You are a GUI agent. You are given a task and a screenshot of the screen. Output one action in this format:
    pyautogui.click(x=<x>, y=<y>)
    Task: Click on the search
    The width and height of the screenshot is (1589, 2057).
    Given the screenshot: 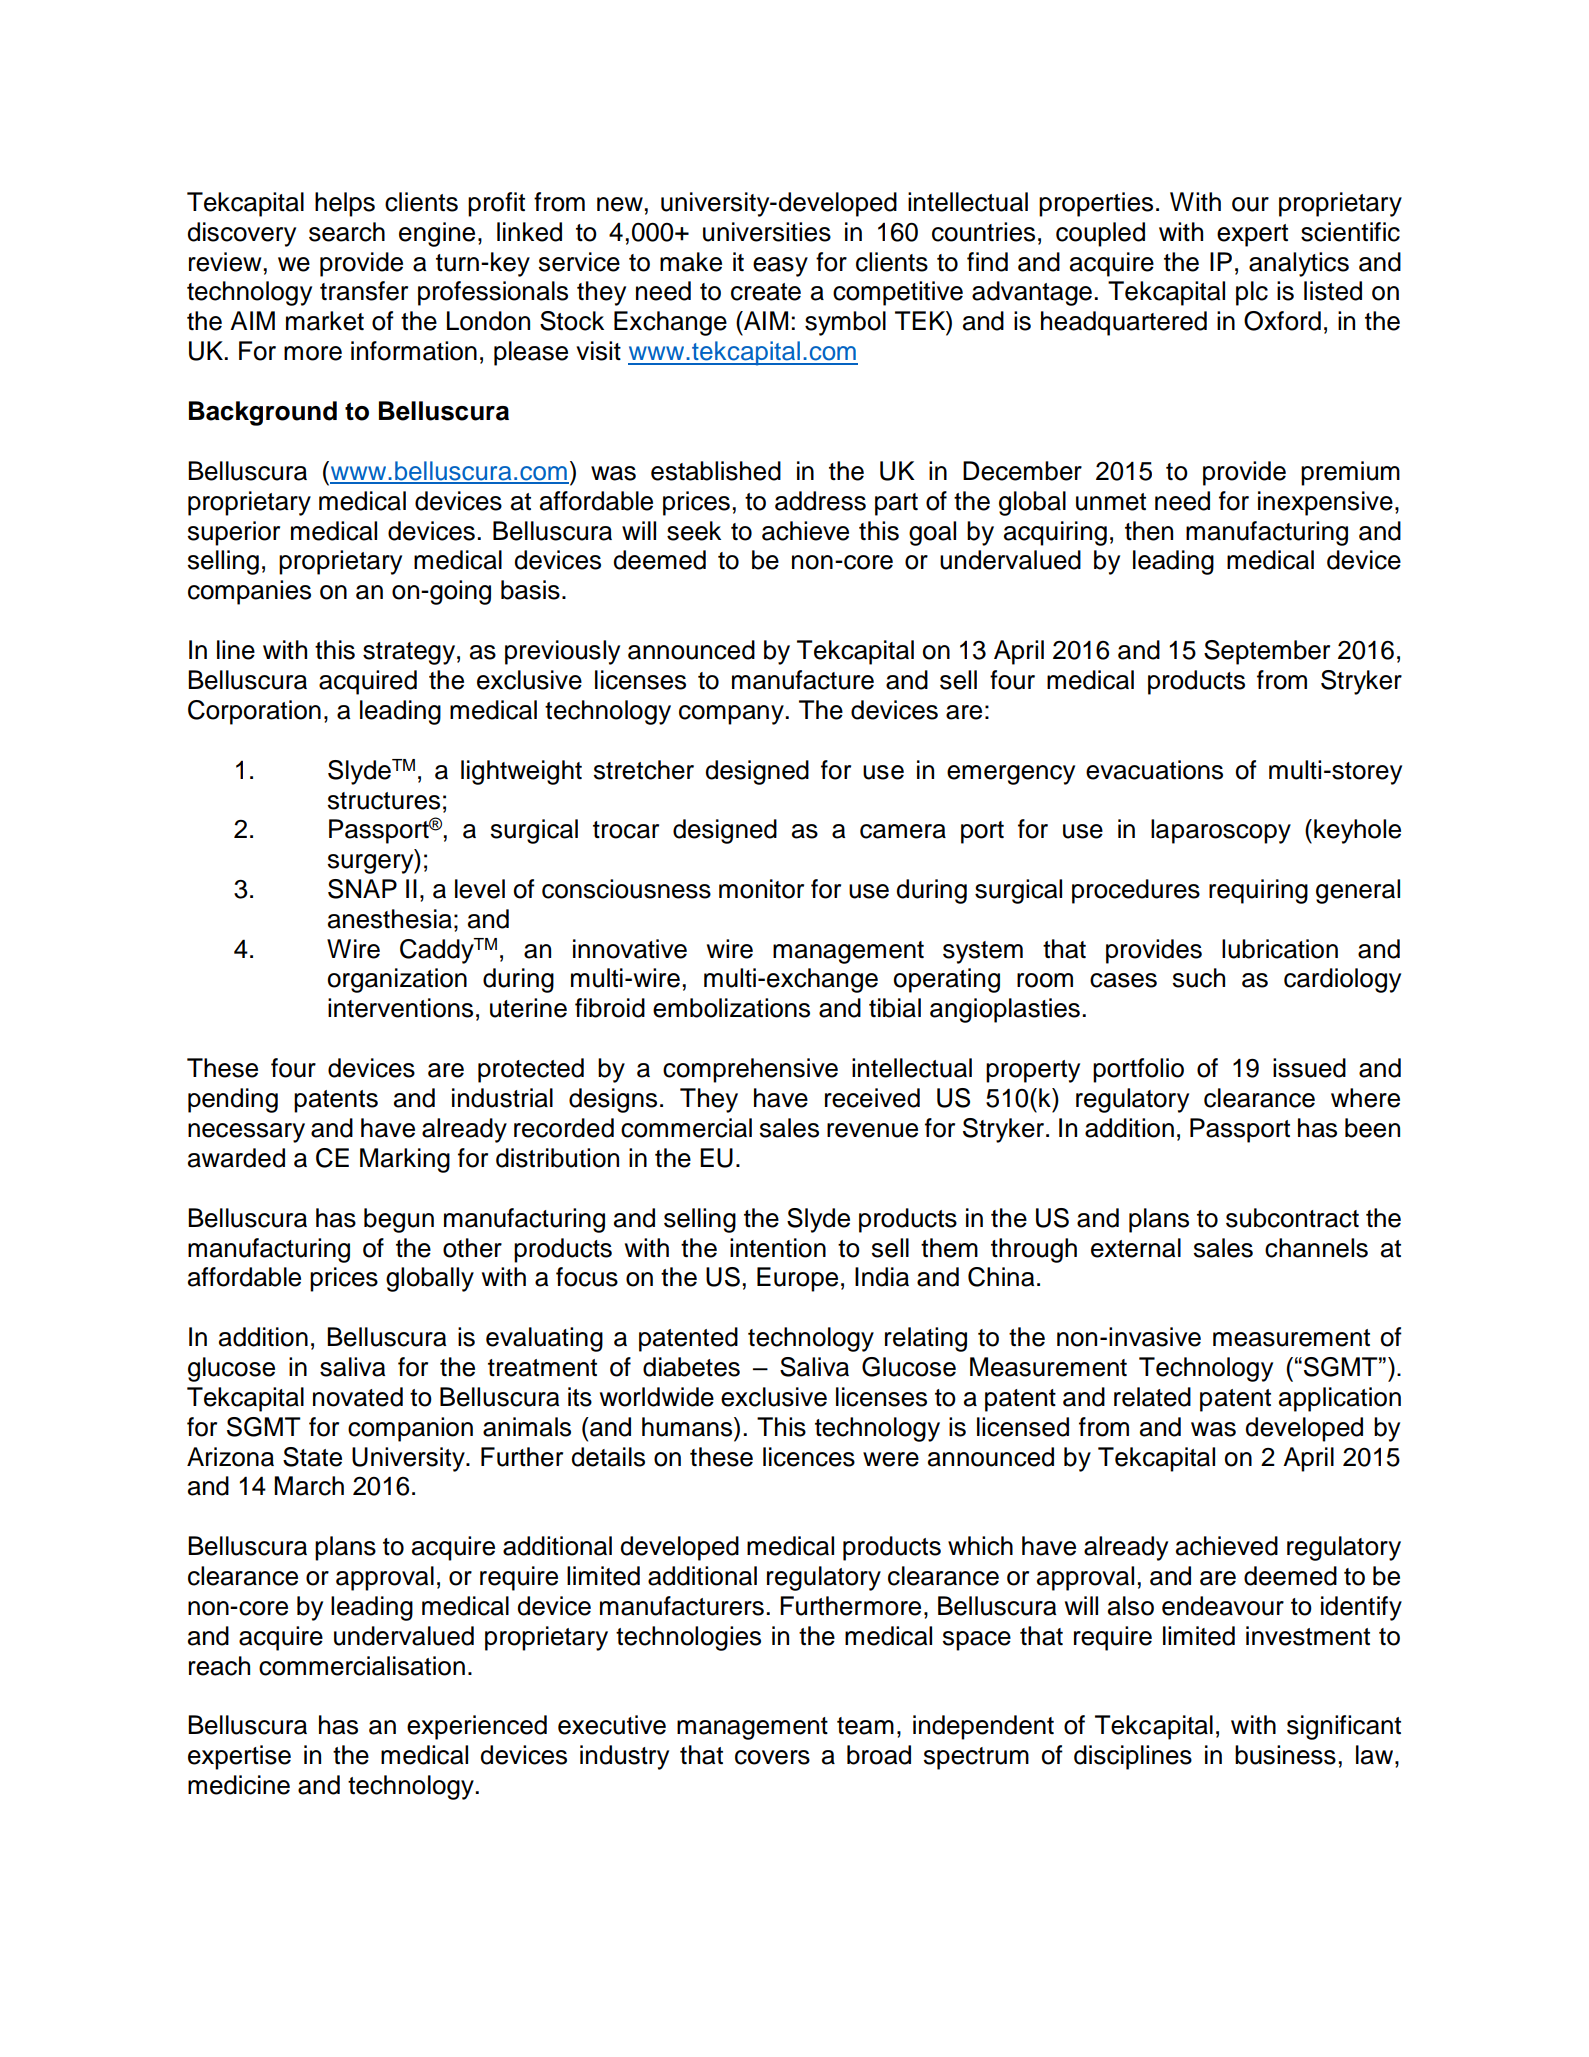 What is the action you would take?
    pyautogui.click(x=347, y=232)
